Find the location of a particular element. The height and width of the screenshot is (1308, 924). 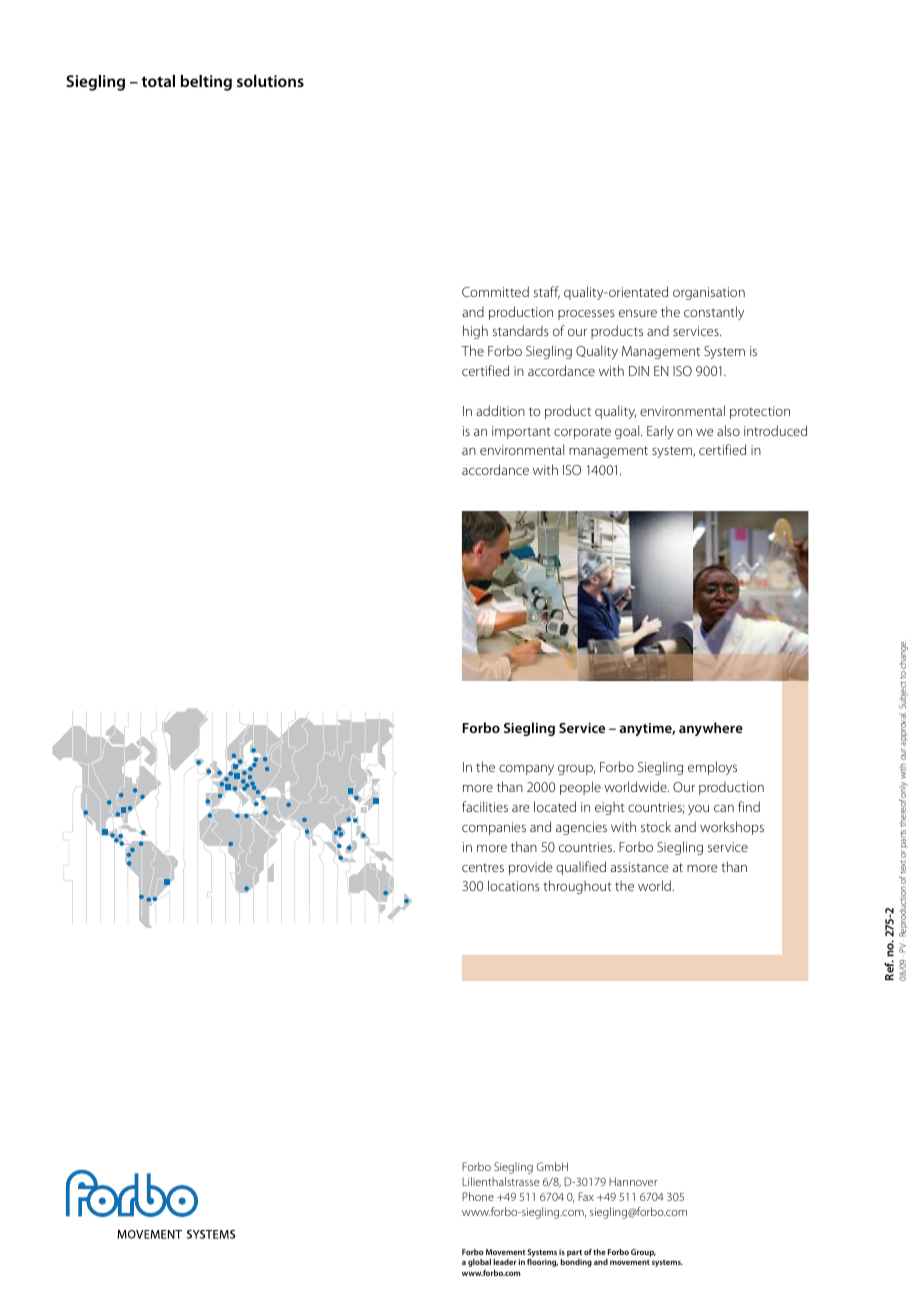

Committed is located at coordinates (495, 291).
